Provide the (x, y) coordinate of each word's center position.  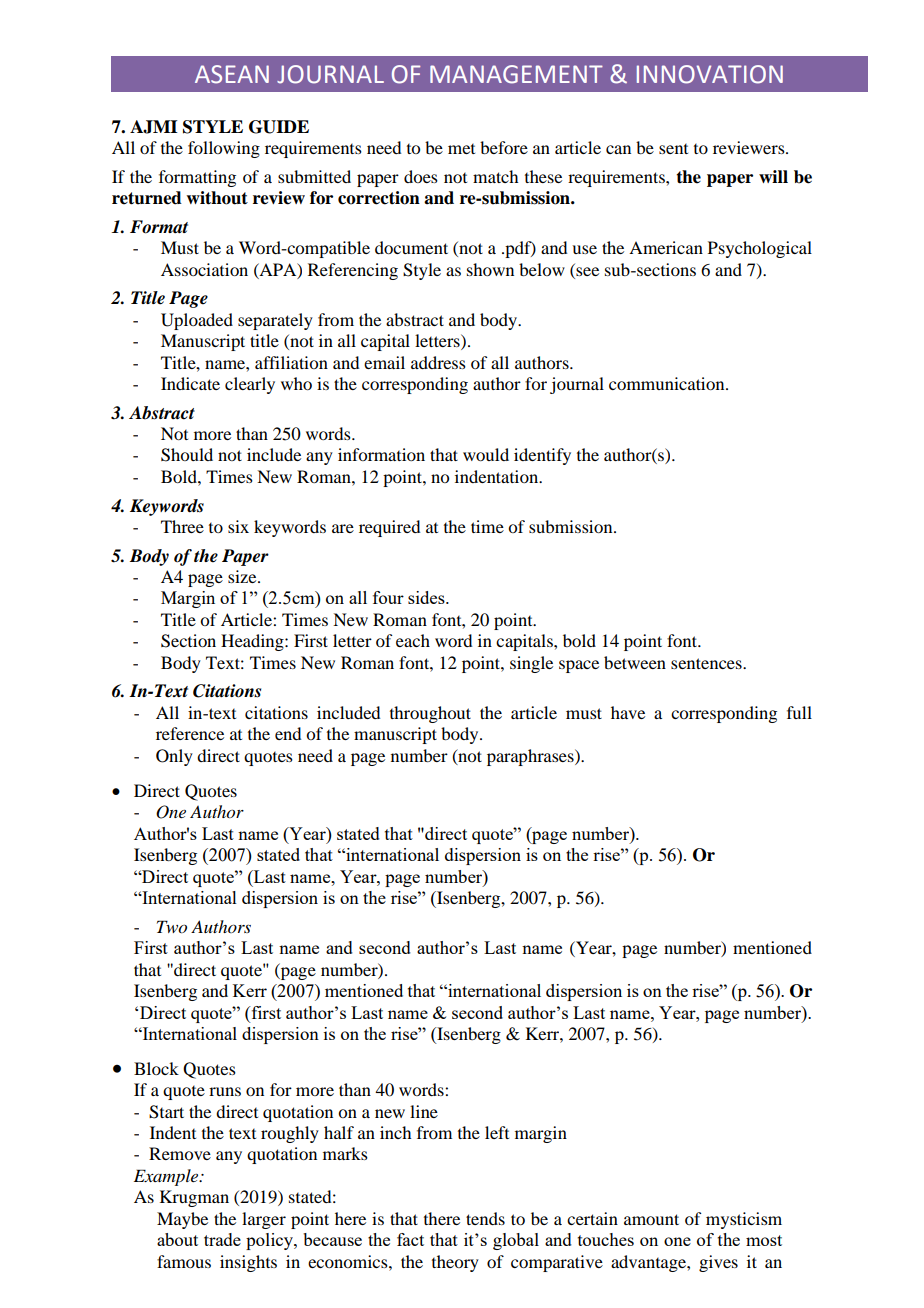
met (461, 149)
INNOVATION (710, 74)
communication (668, 383)
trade (222, 1239)
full (799, 712)
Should (187, 455)
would (486, 454)
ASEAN (232, 74)
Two (172, 927)
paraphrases (531, 757)
